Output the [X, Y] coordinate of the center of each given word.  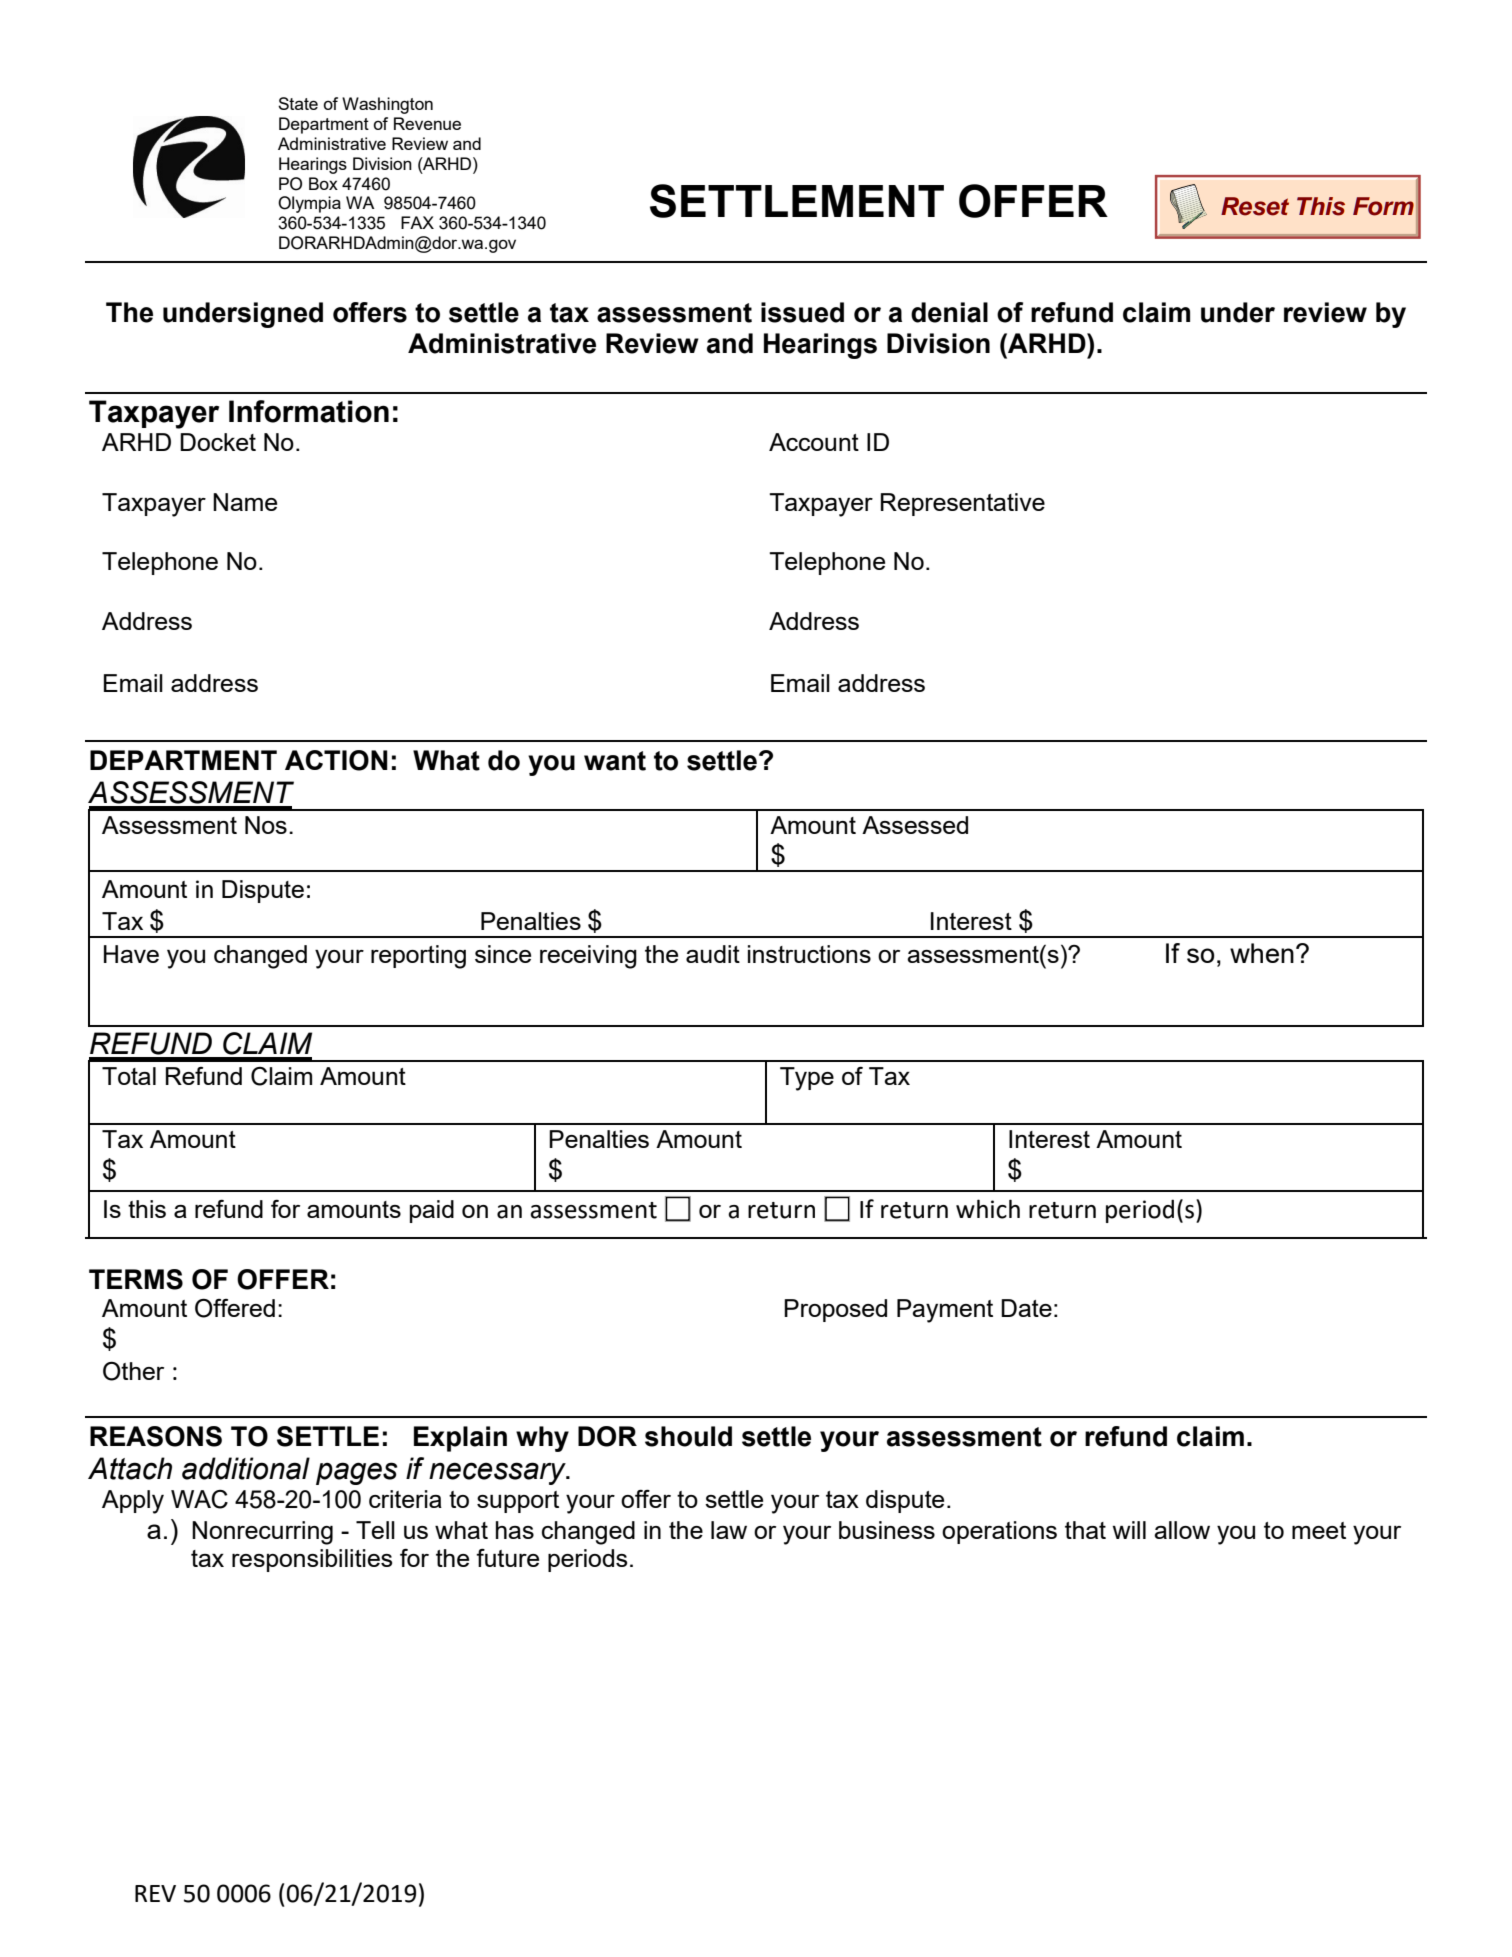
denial [949, 312]
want [615, 761]
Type [807, 1079]
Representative [963, 504]
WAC [199, 1499]
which [988, 1209]
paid [432, 1211]
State [298, 103]
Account [814, 442]
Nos [266, 825]
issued [802, 312]
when [1262, 953]
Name [245, 502]
